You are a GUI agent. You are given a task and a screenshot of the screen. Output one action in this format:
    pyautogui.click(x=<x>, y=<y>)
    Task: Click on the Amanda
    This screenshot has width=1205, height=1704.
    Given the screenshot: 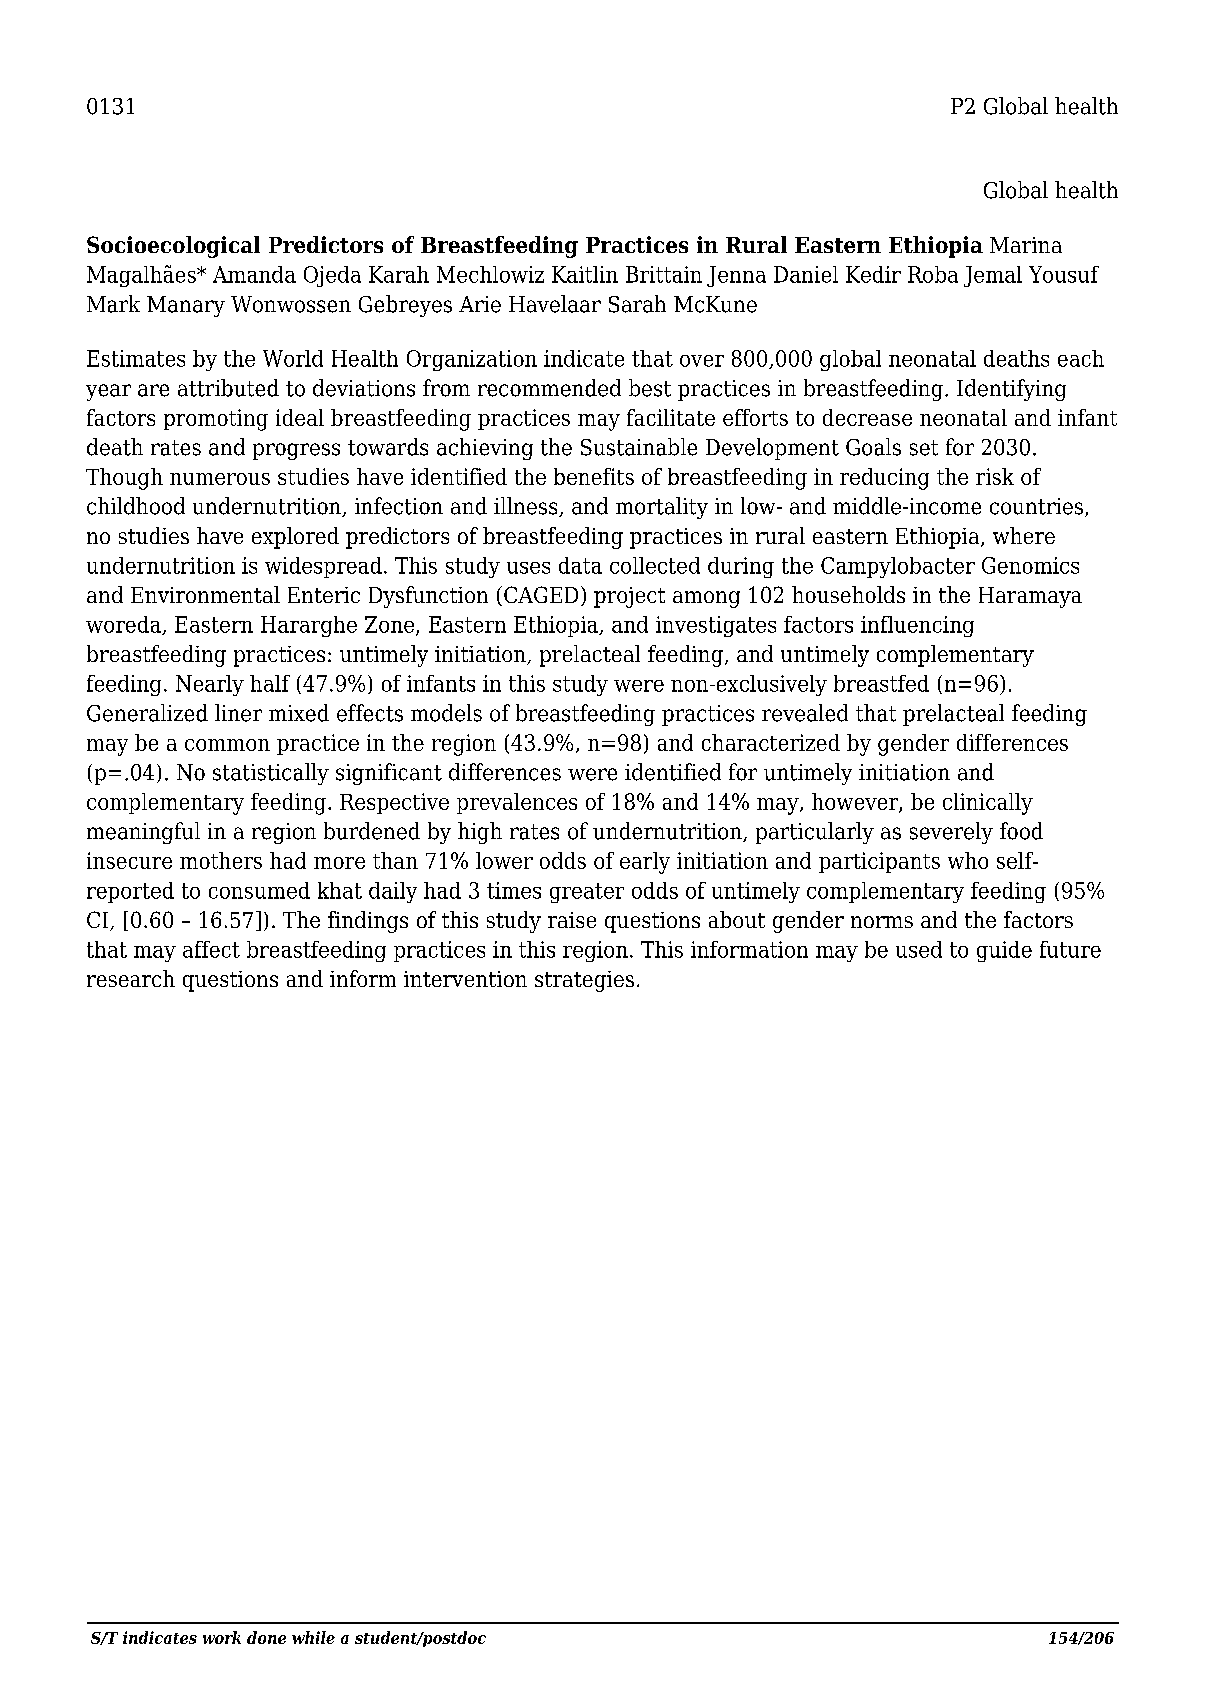 What is the action you would take?
    pyautogui.click(x=254, y=274)
